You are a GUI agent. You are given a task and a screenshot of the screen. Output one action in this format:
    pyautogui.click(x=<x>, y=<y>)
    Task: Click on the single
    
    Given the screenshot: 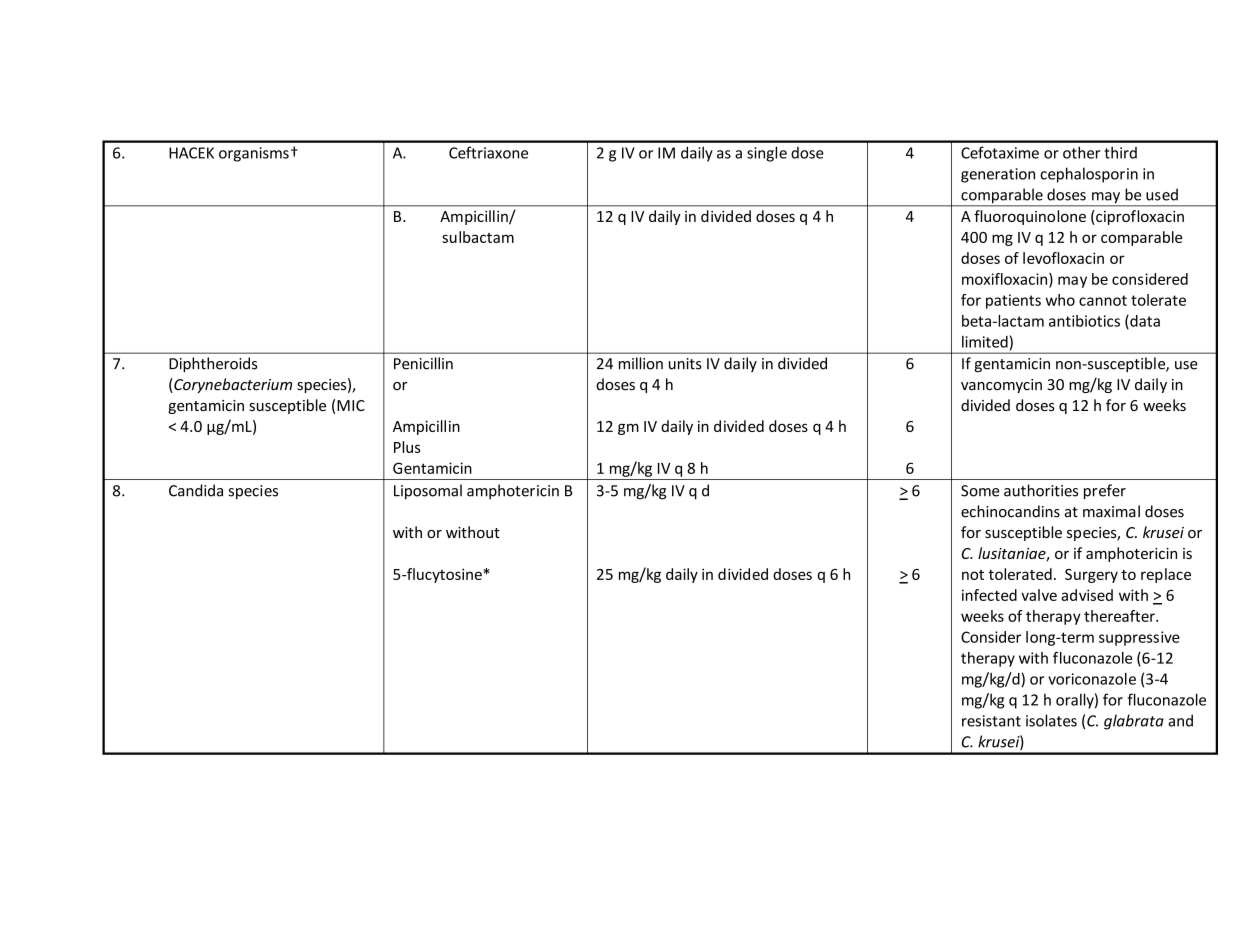 What is the action you would take?
    pyautogui.click(x=767, y=154)
